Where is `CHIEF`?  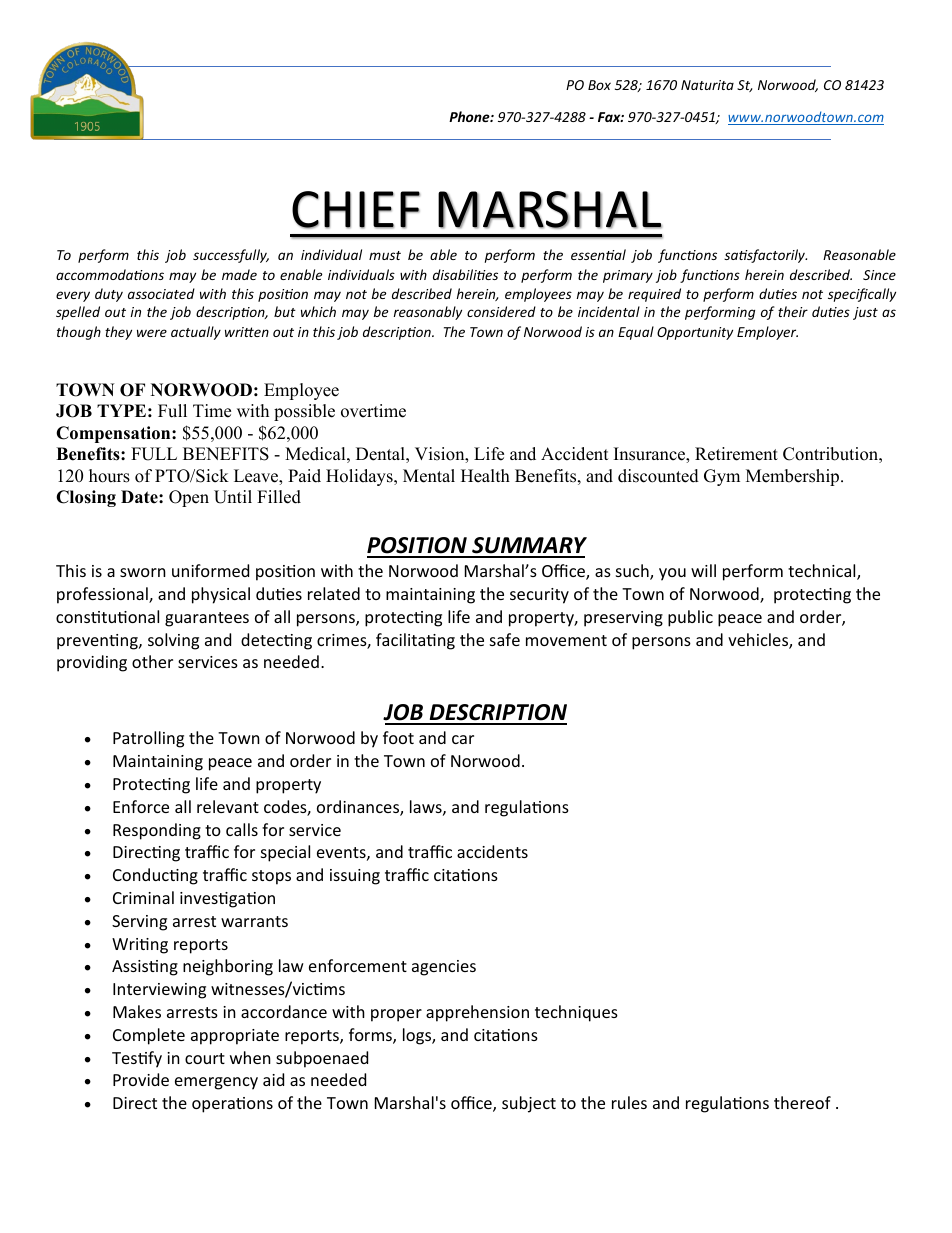 CHIEF is located at coordinates (356, 210).
